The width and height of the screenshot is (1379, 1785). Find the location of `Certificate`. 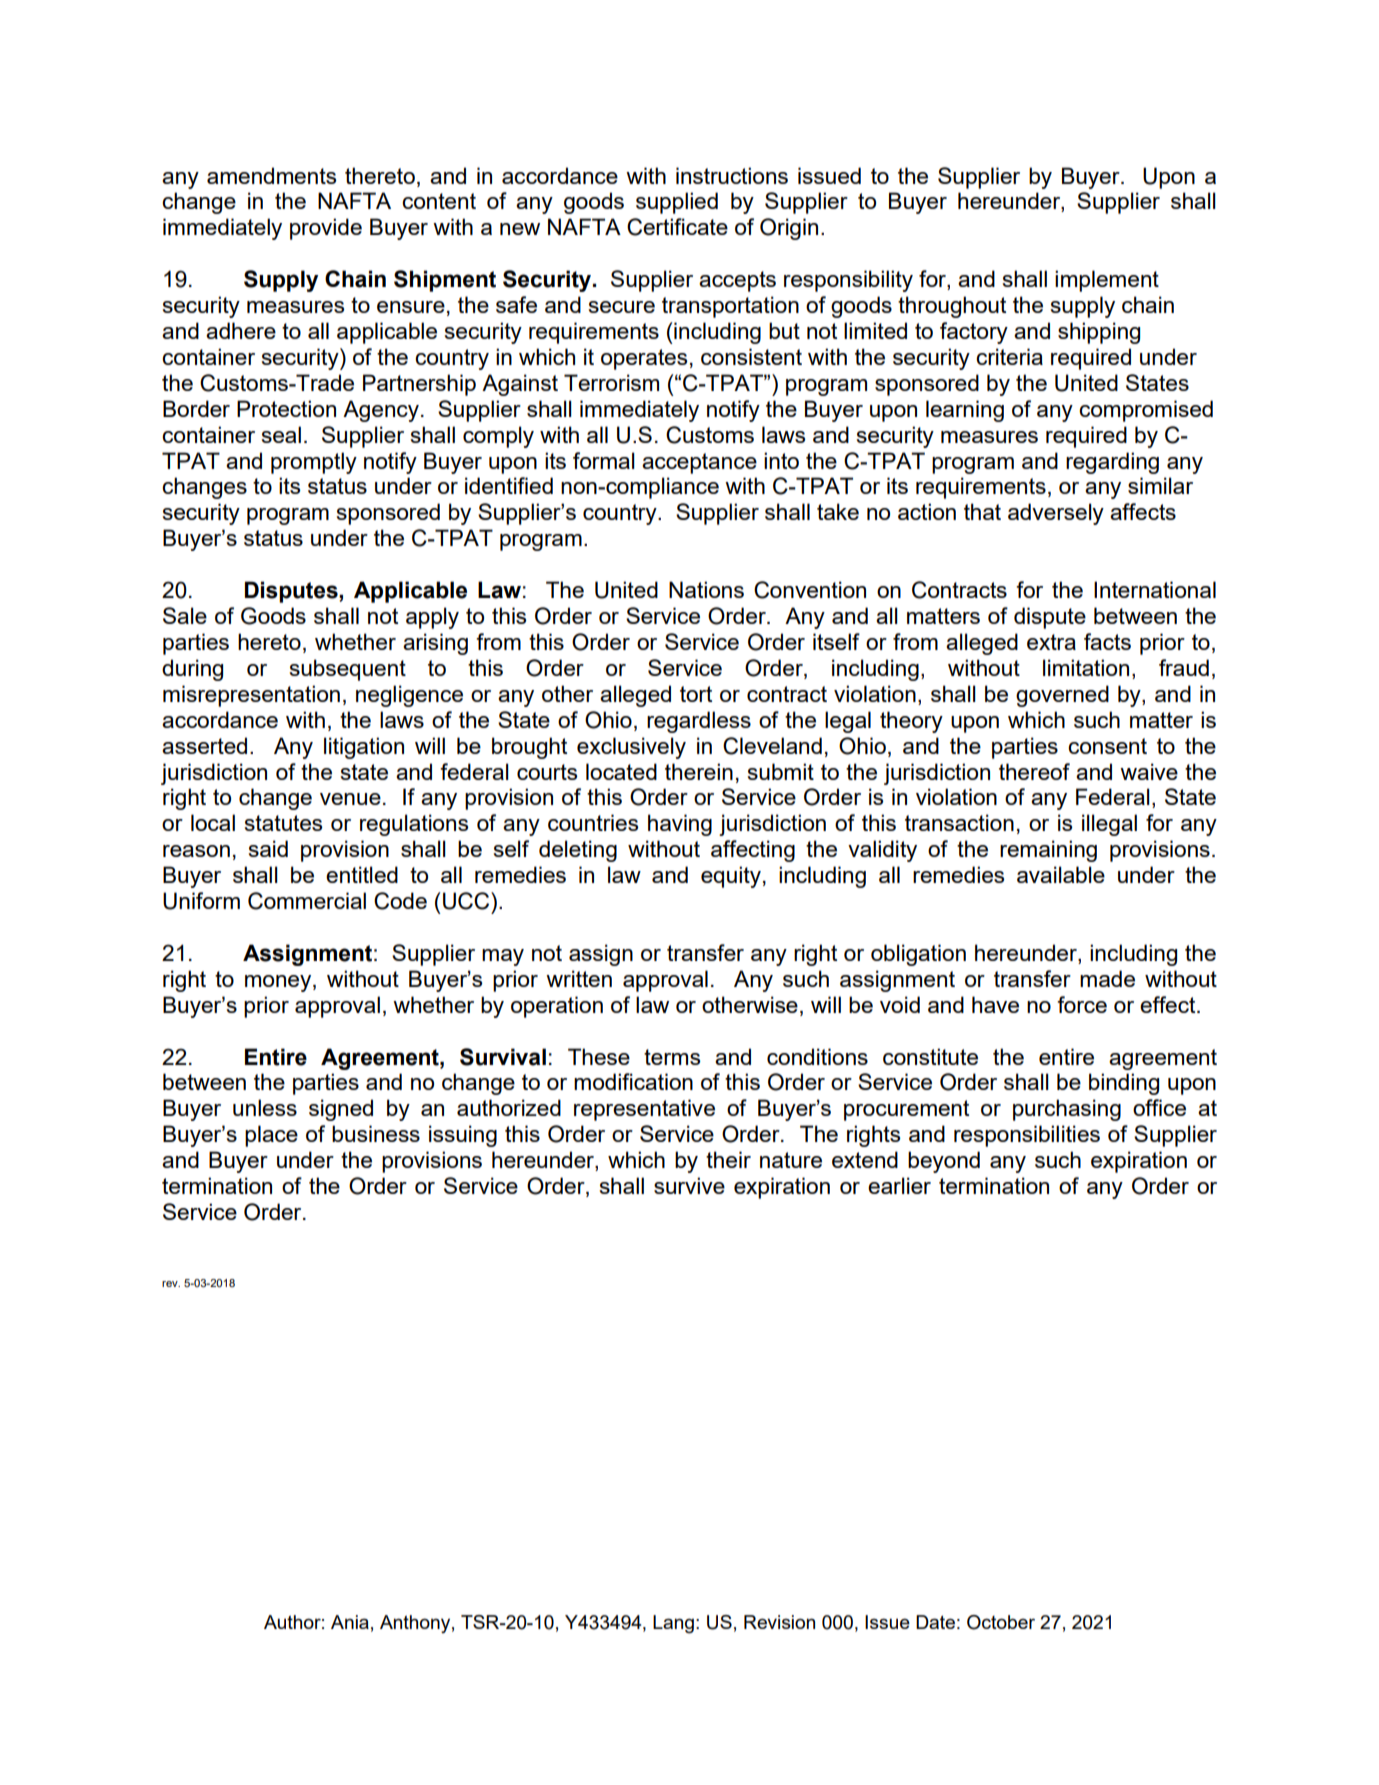

Certificate is located at coordinates (677, 227).
